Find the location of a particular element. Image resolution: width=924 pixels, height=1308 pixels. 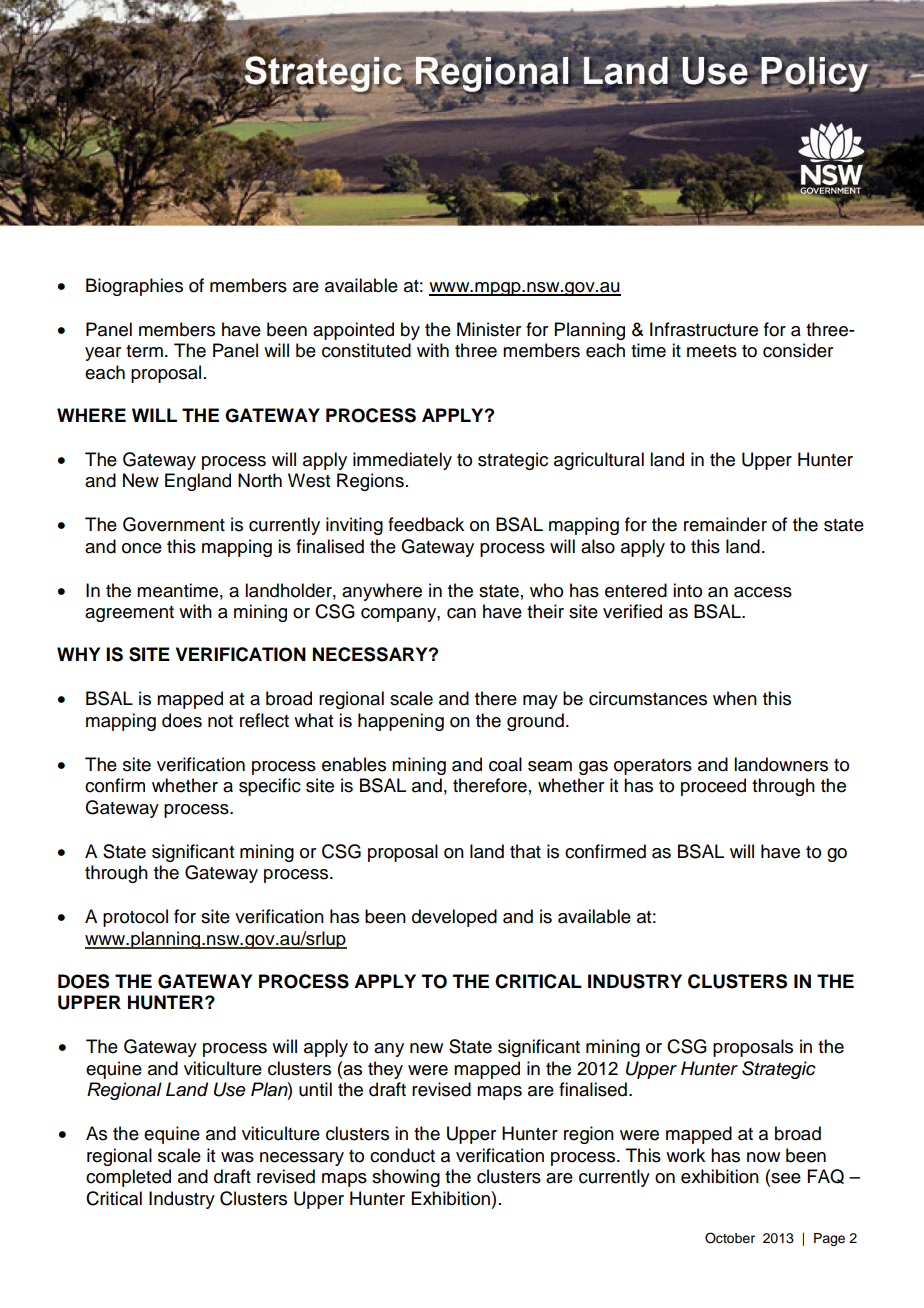

feedback is located at coordinates (426, 524).
